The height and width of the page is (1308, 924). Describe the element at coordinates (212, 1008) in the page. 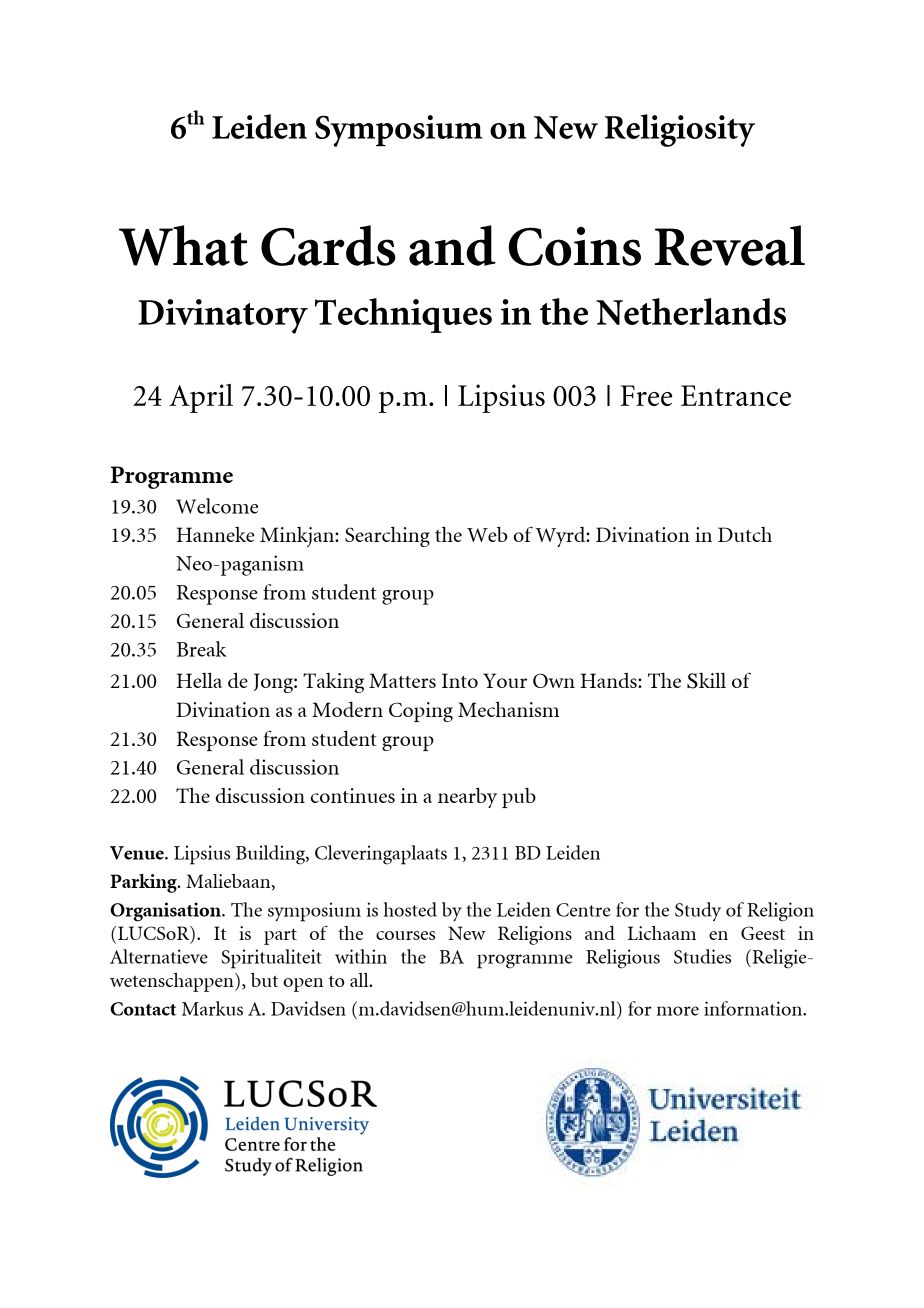

I see `Markus` at that location.
